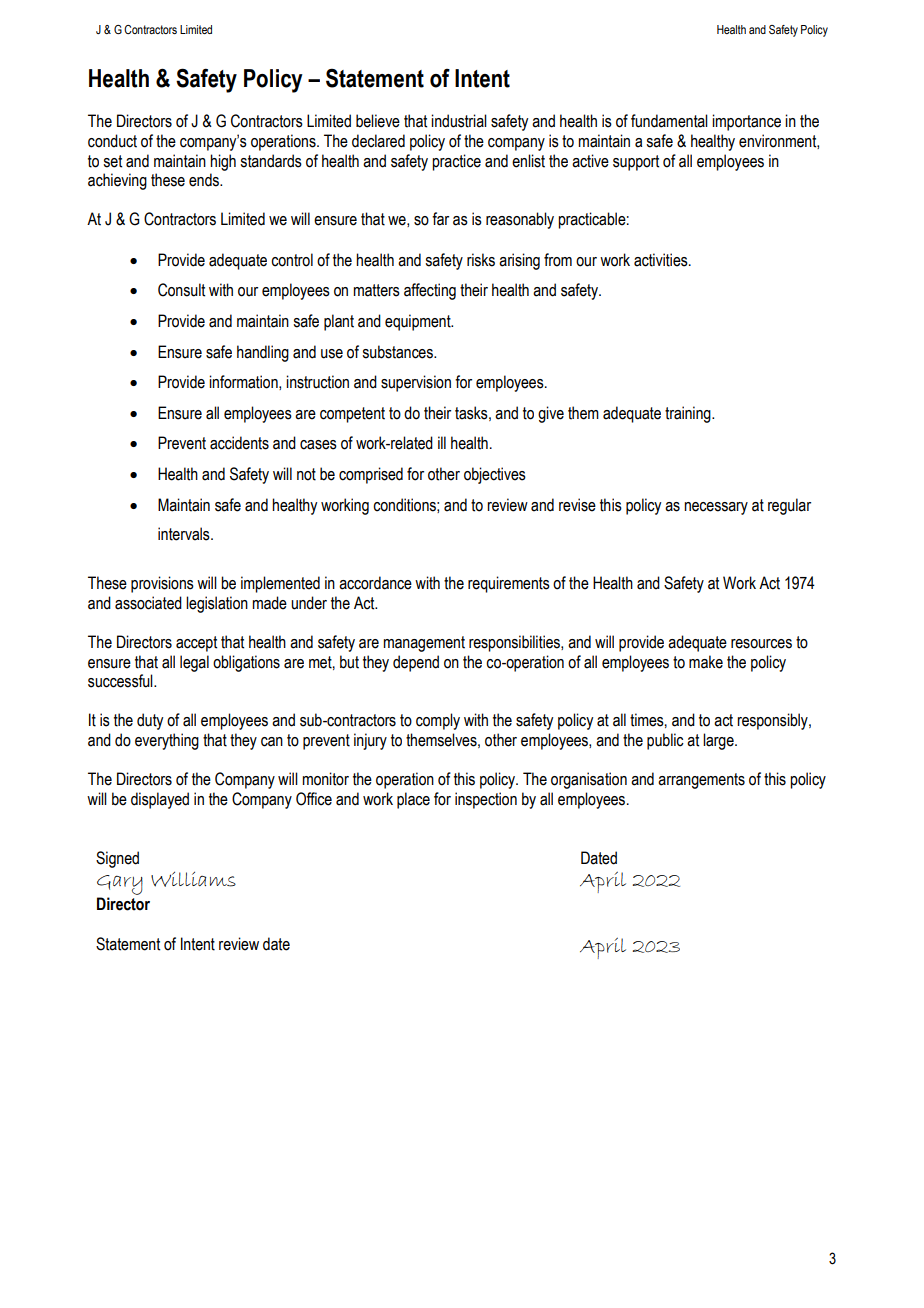 The height and width of the screenshot is (1308, 924). What do you see at coordinates (456, 162) in the screenshot?
I see `practice` at bounding box center [456, 162].
